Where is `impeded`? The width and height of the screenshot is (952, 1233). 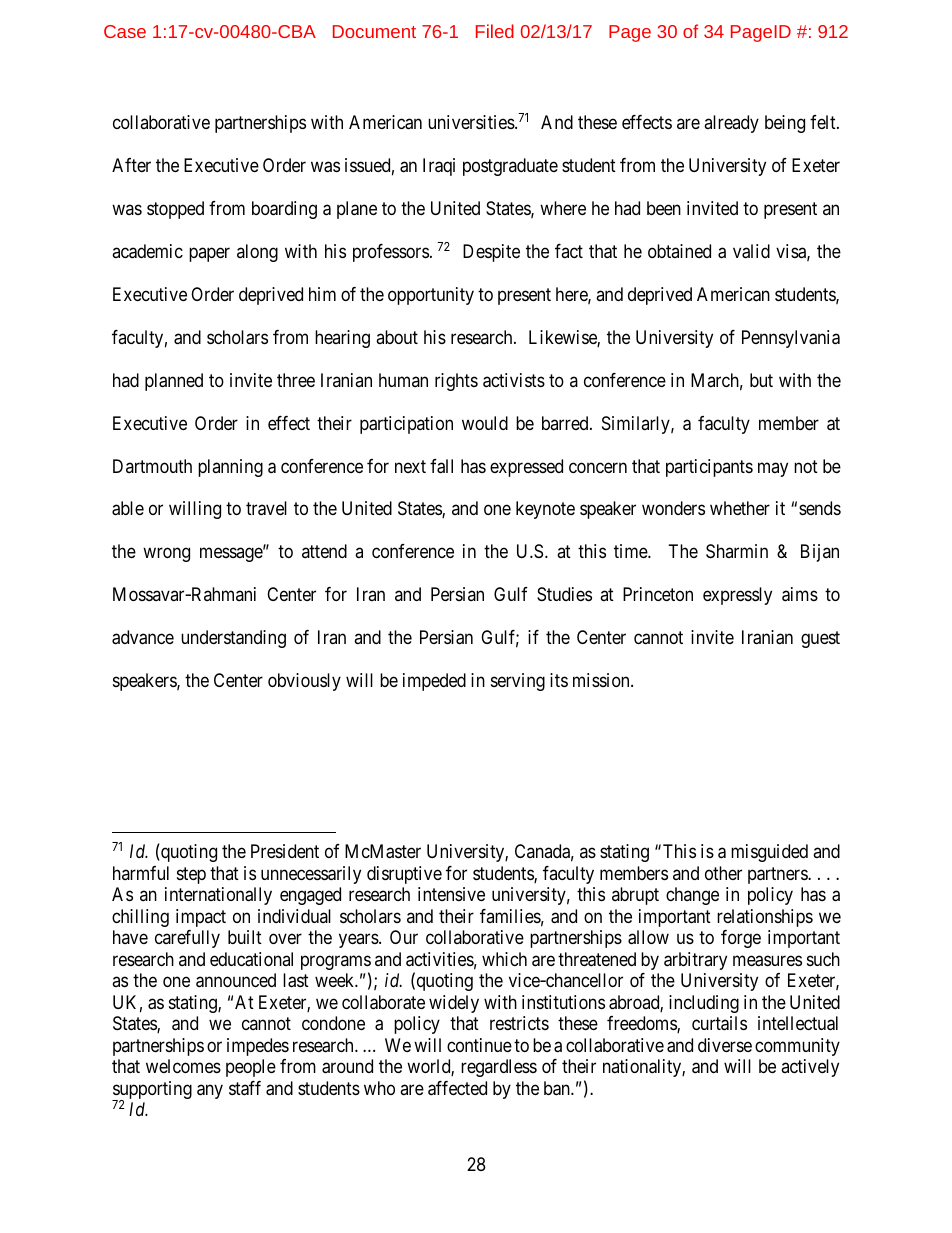 impeded is located at coordinates (434, 682).
